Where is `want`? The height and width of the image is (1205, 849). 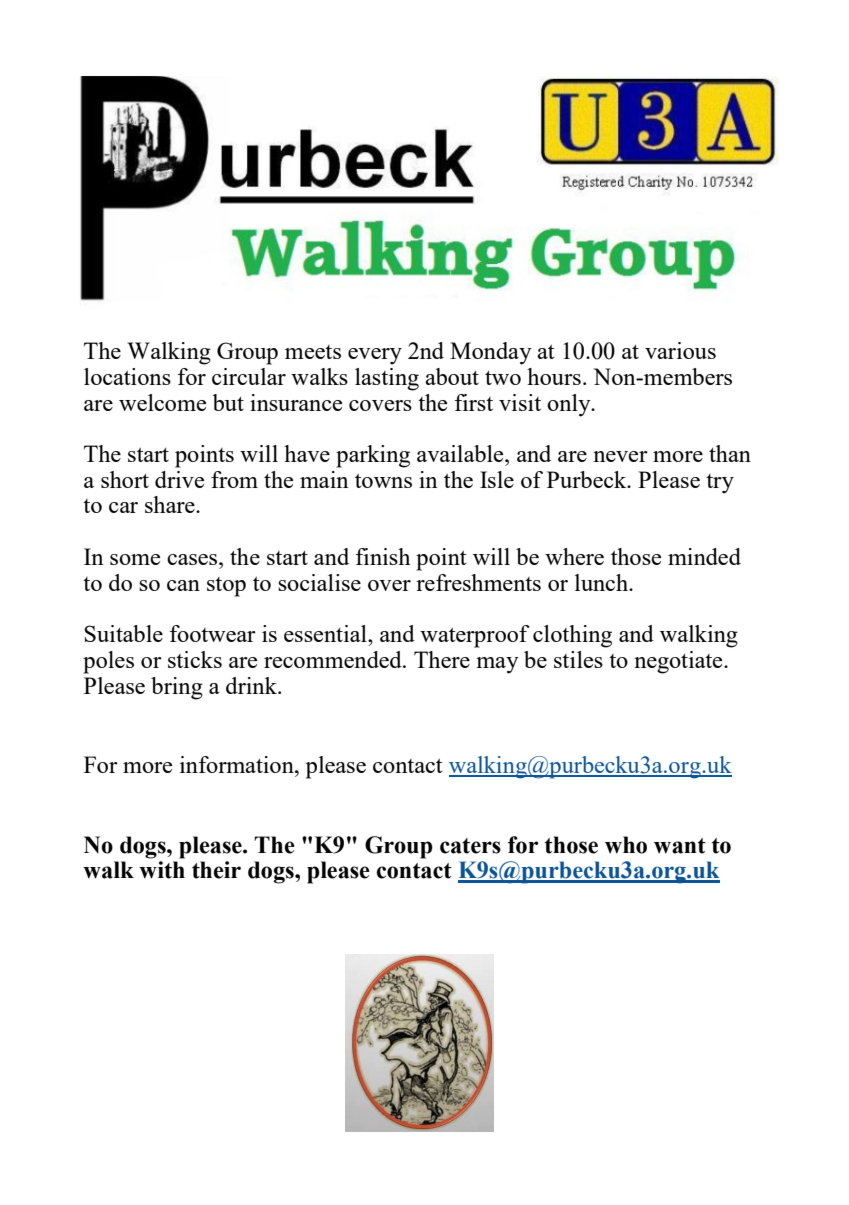 want is located at coordinates (680, 846).
